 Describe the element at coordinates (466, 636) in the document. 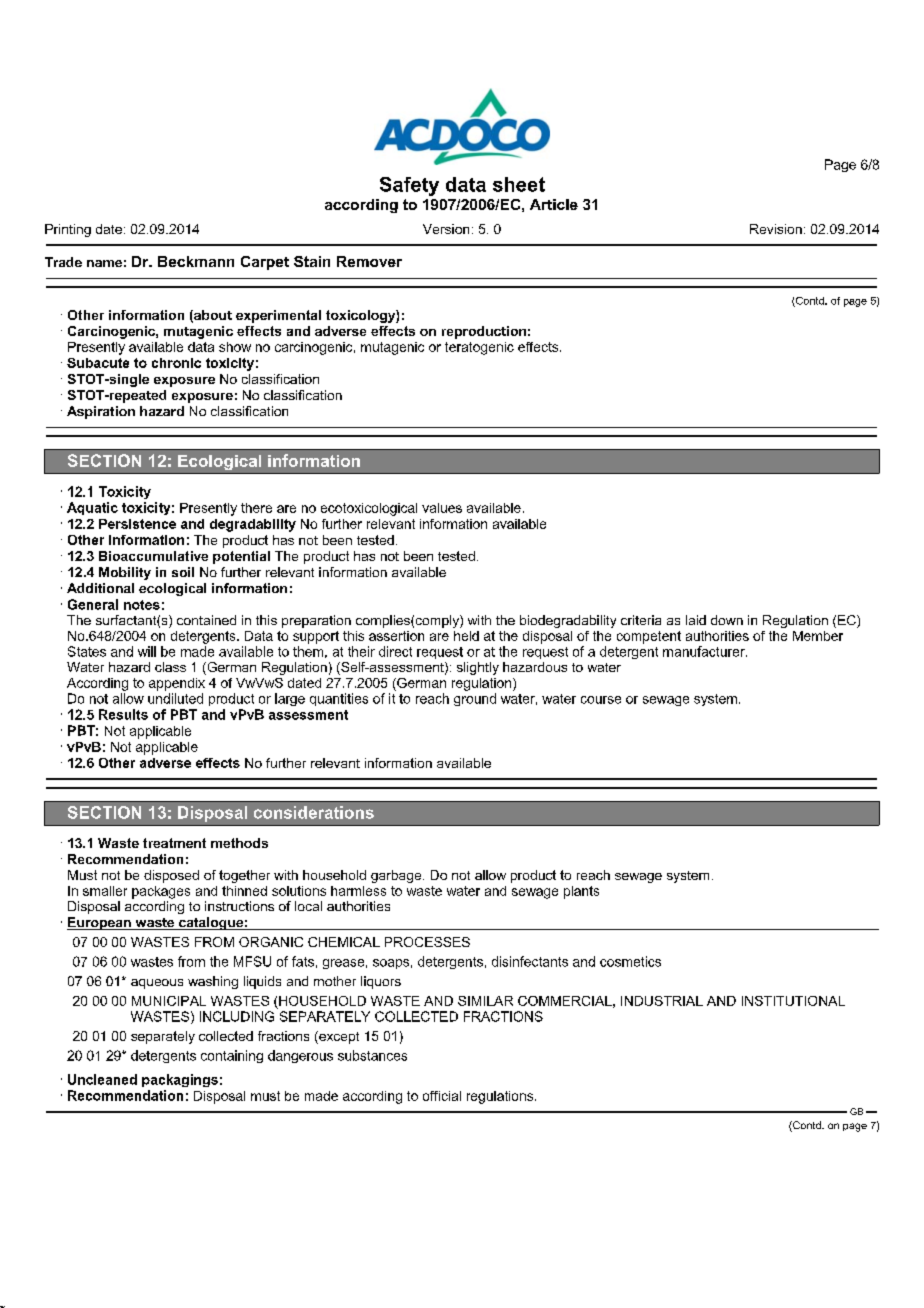

I see `held` at that location.
